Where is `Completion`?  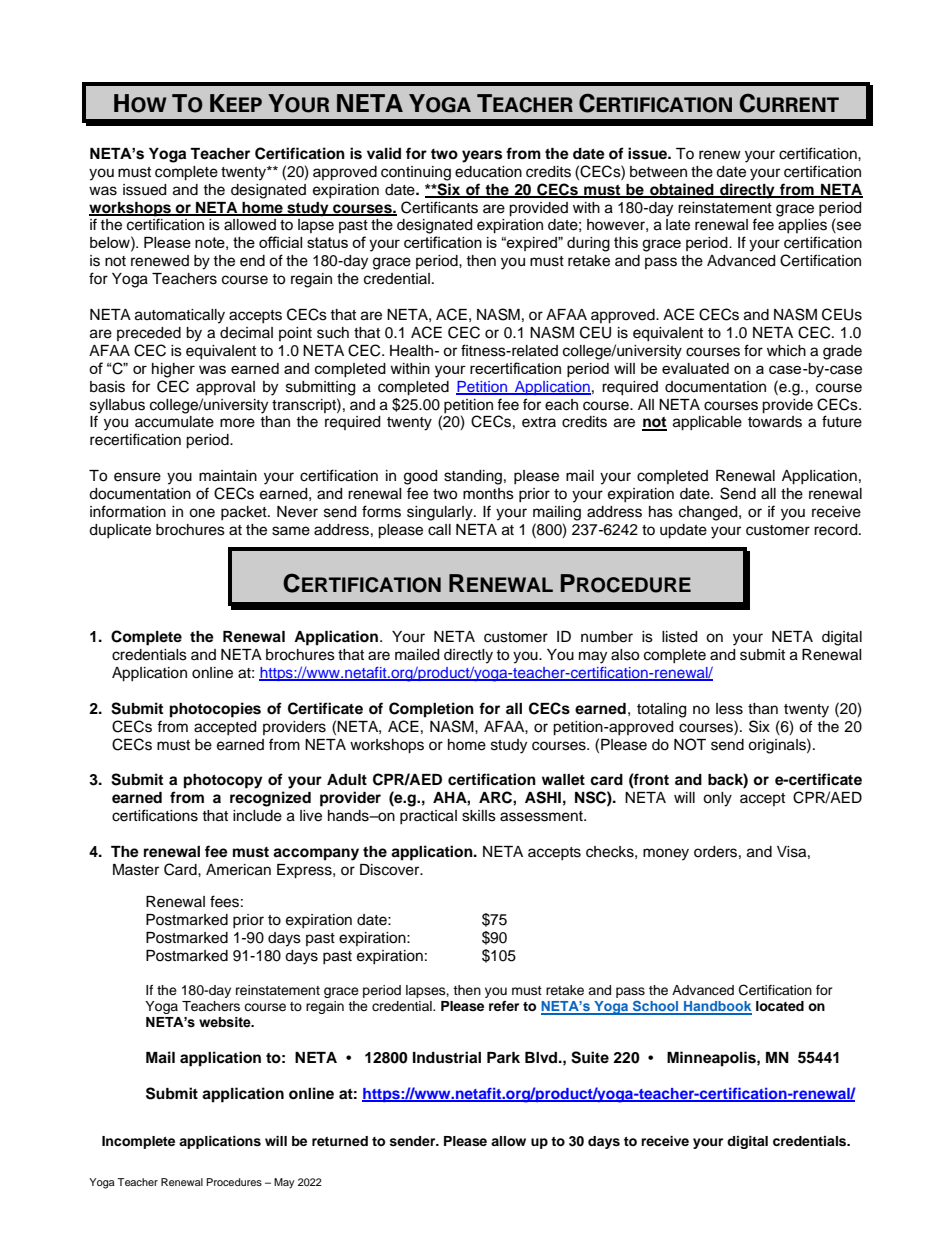
Completion is located at coordinates (431, 710).
